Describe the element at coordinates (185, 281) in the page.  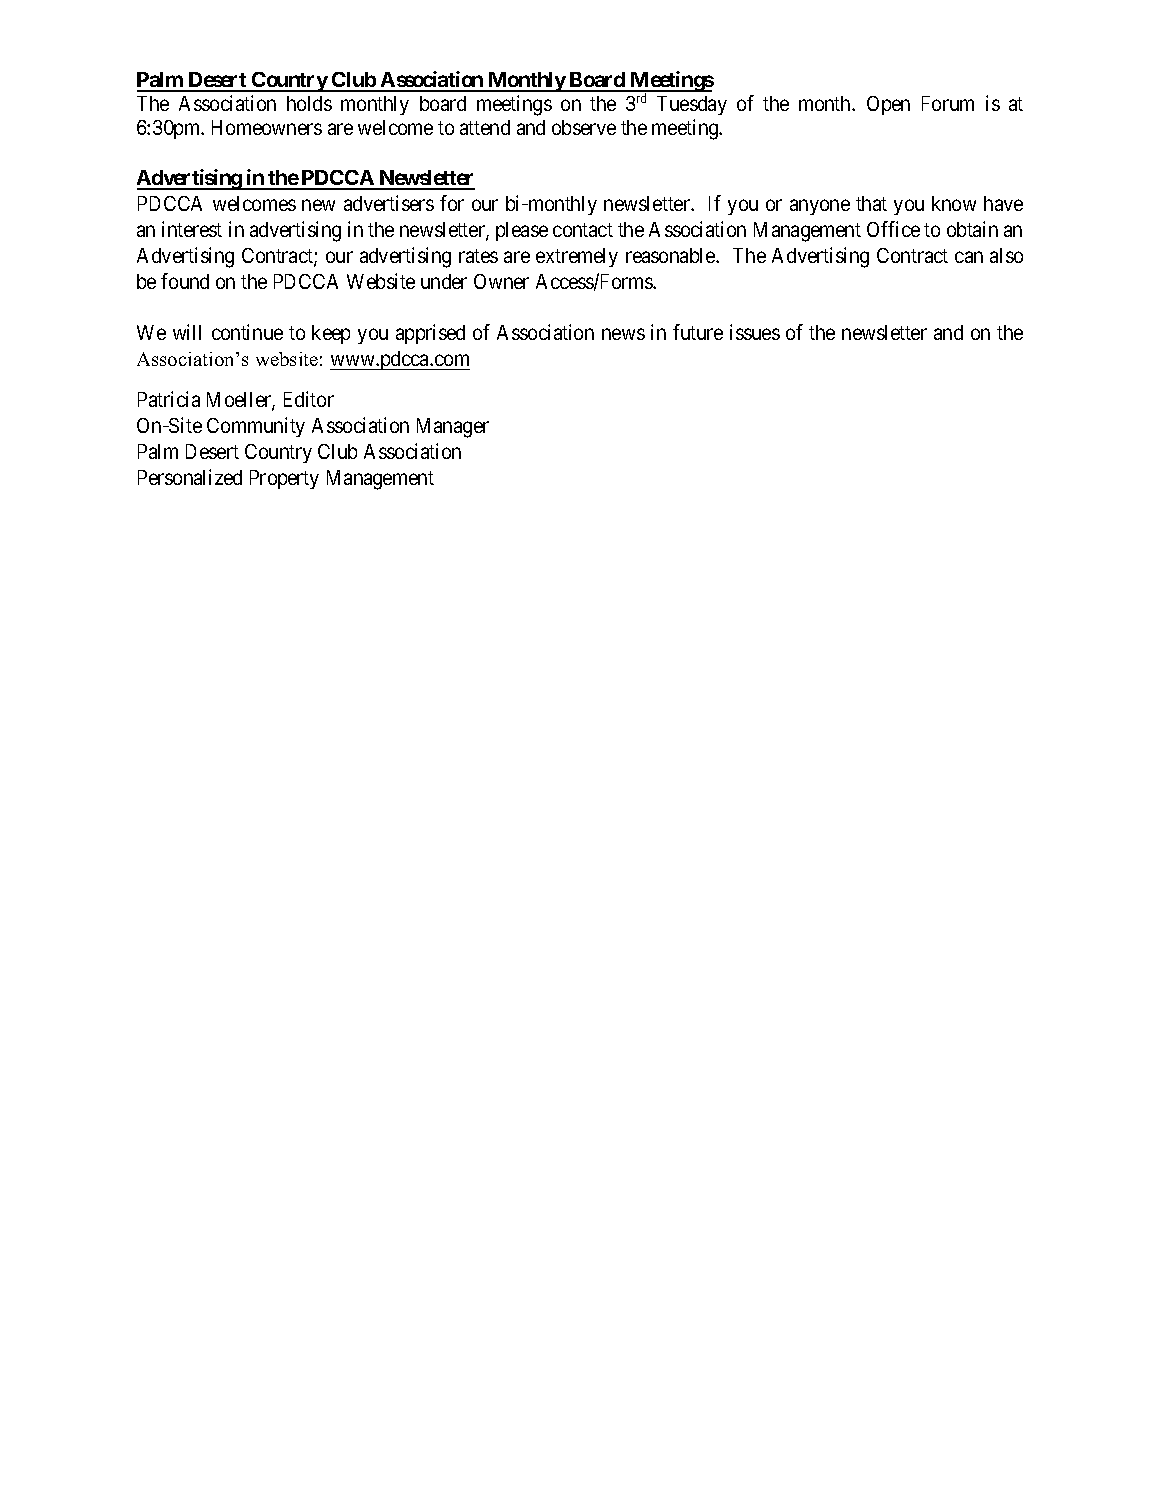
I see `found` at that location.
